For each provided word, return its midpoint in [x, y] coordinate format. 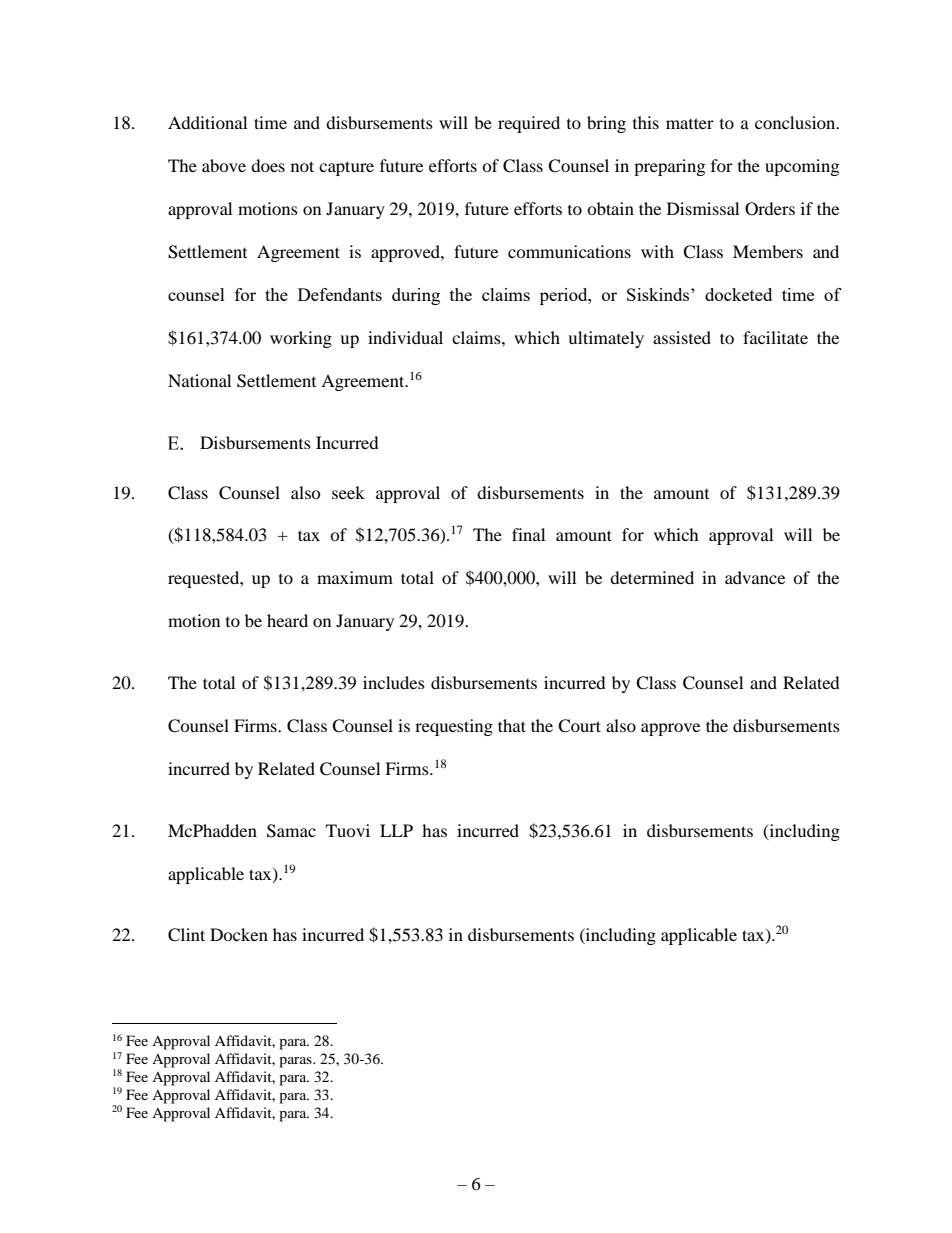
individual [405, 337]
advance [755, 577]
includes [394, 682]
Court [579, 726]
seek [348, 492]
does [268, 165]
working [301, 339]
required [529, 124]
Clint [186, 935]
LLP [396, 830]
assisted [682, 337]
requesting [454, 727]
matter [690, 123]
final [528, 534]
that [512, 725]
